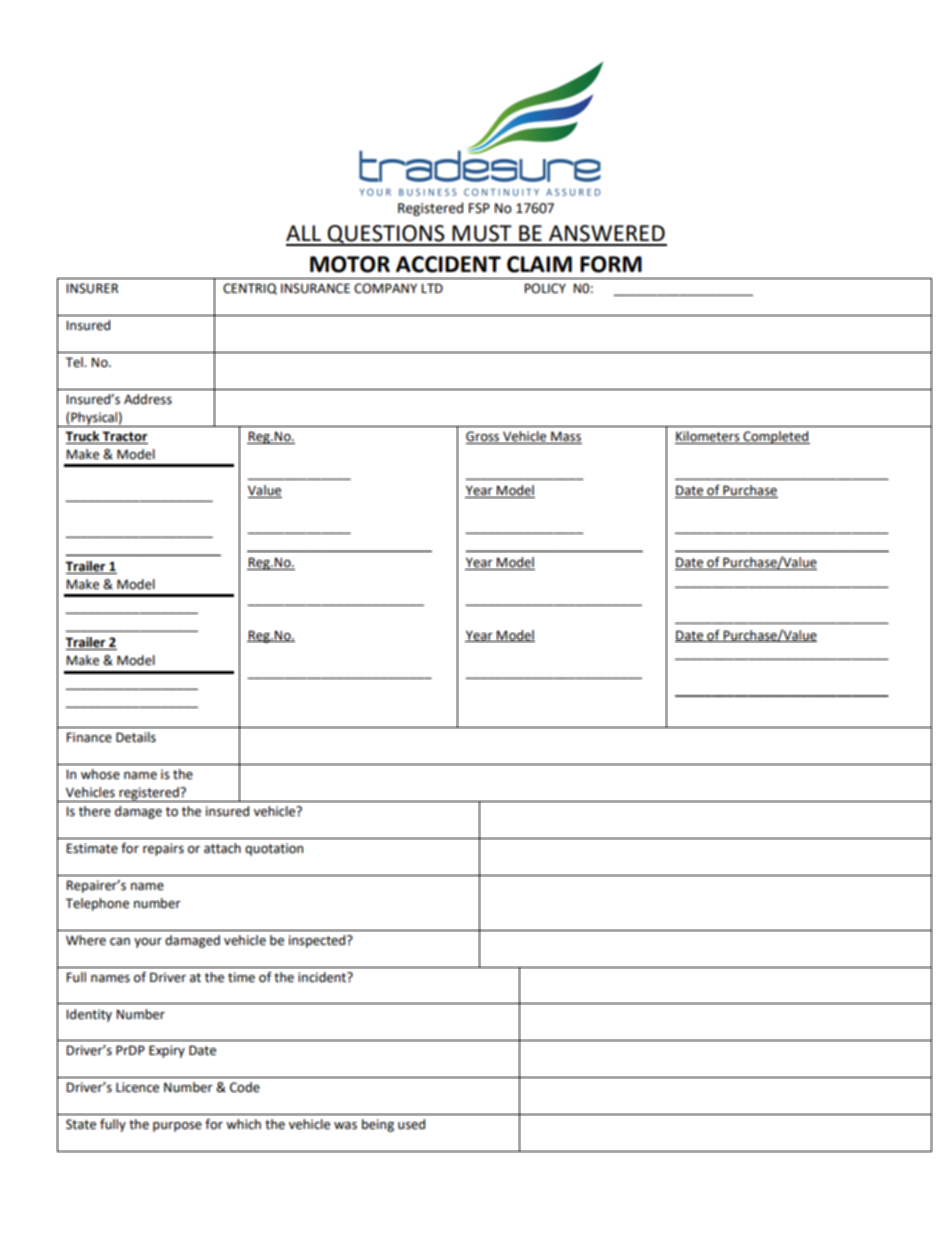 This page has height=1233, width=952. Describe the element at coordinates (611, 264) in the page. I see `FORM` at that location.
